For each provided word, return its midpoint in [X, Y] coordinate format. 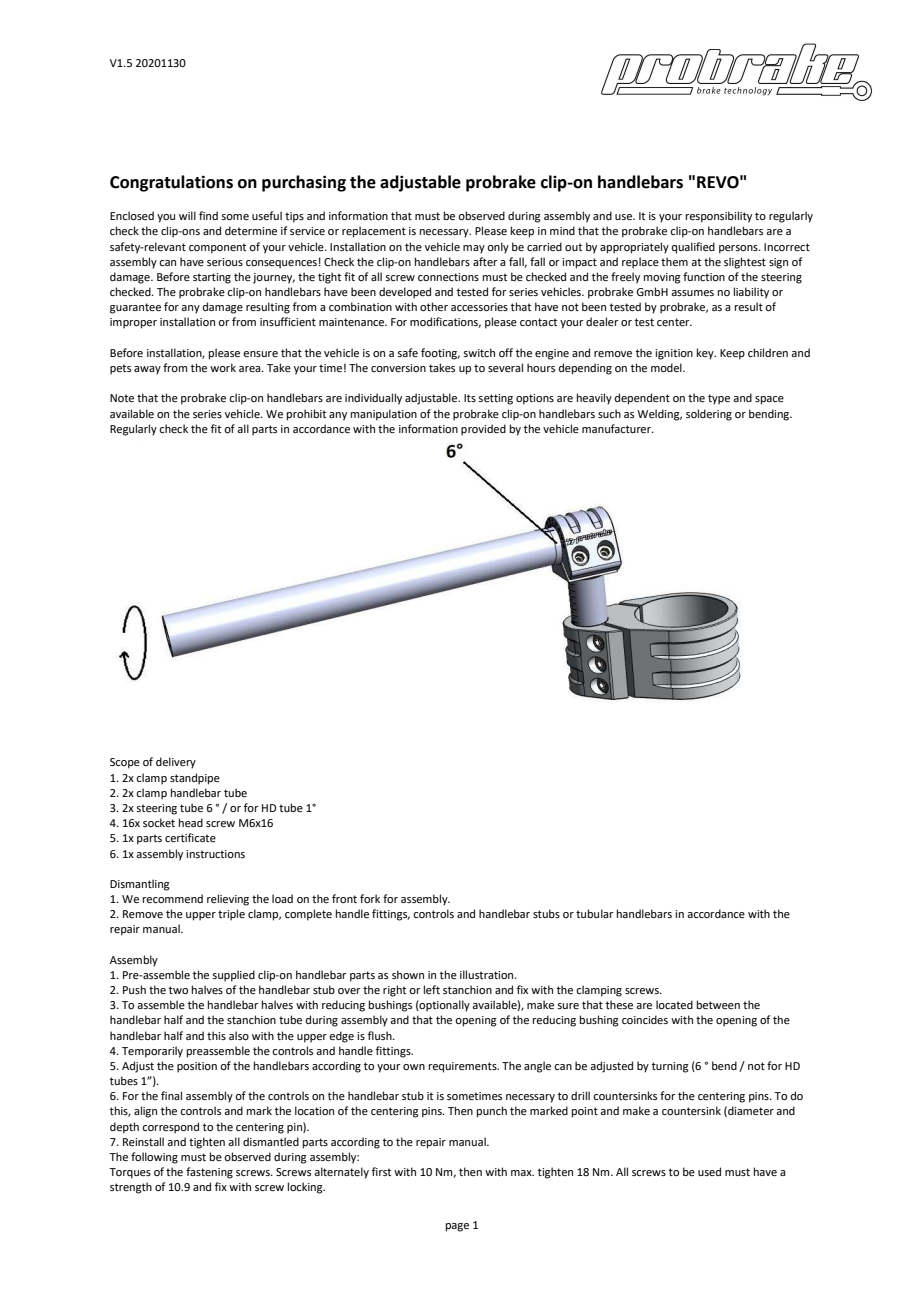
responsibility [719, 217]
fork [370, 898]
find [208, 215]
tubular [595, 913]
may [474, 249]
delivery [176, 763]
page [457, 1227]
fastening [209, 1173]
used [709, 1171]
